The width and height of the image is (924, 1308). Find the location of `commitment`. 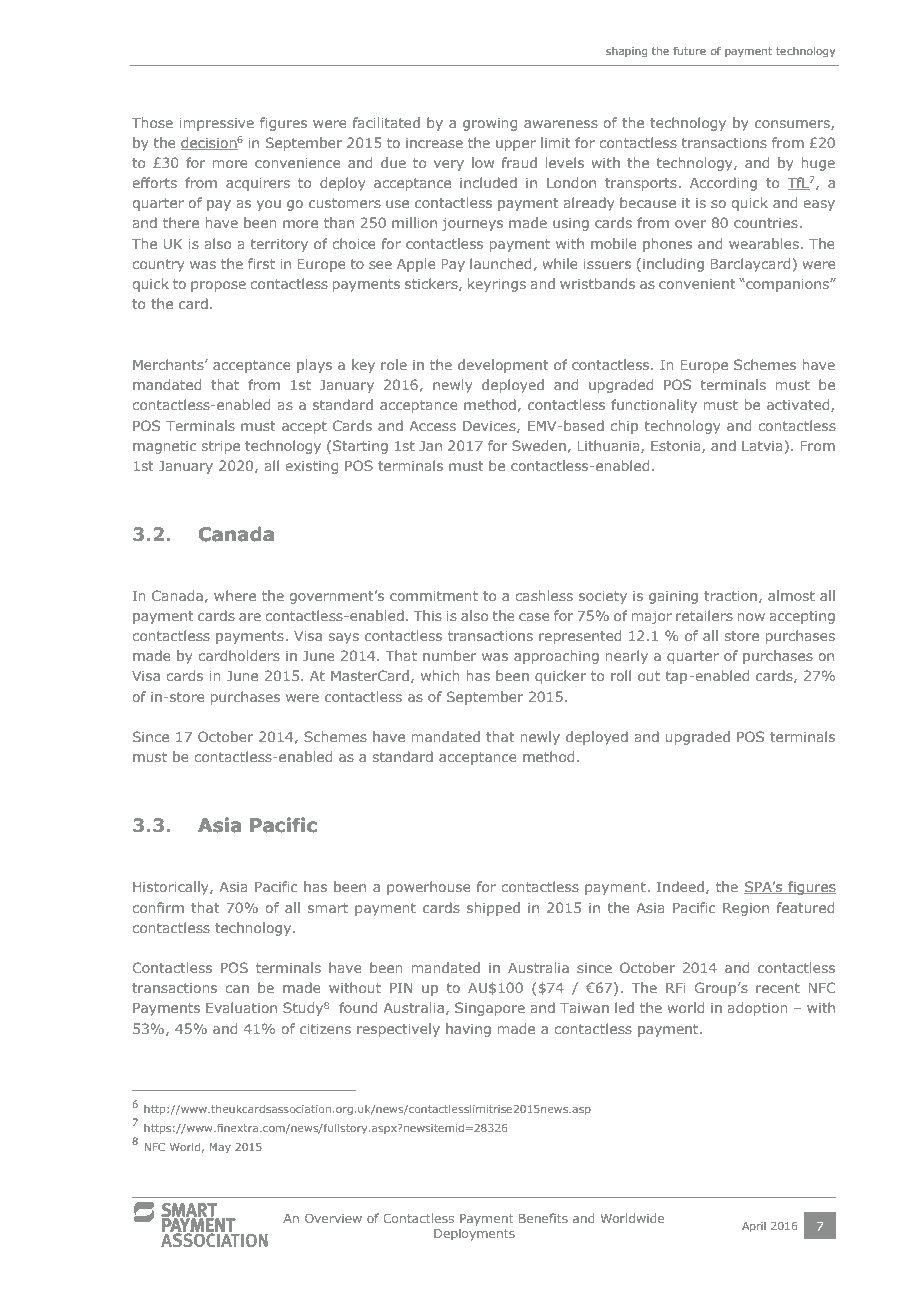

commitment is located at coordinates (434, 596).
